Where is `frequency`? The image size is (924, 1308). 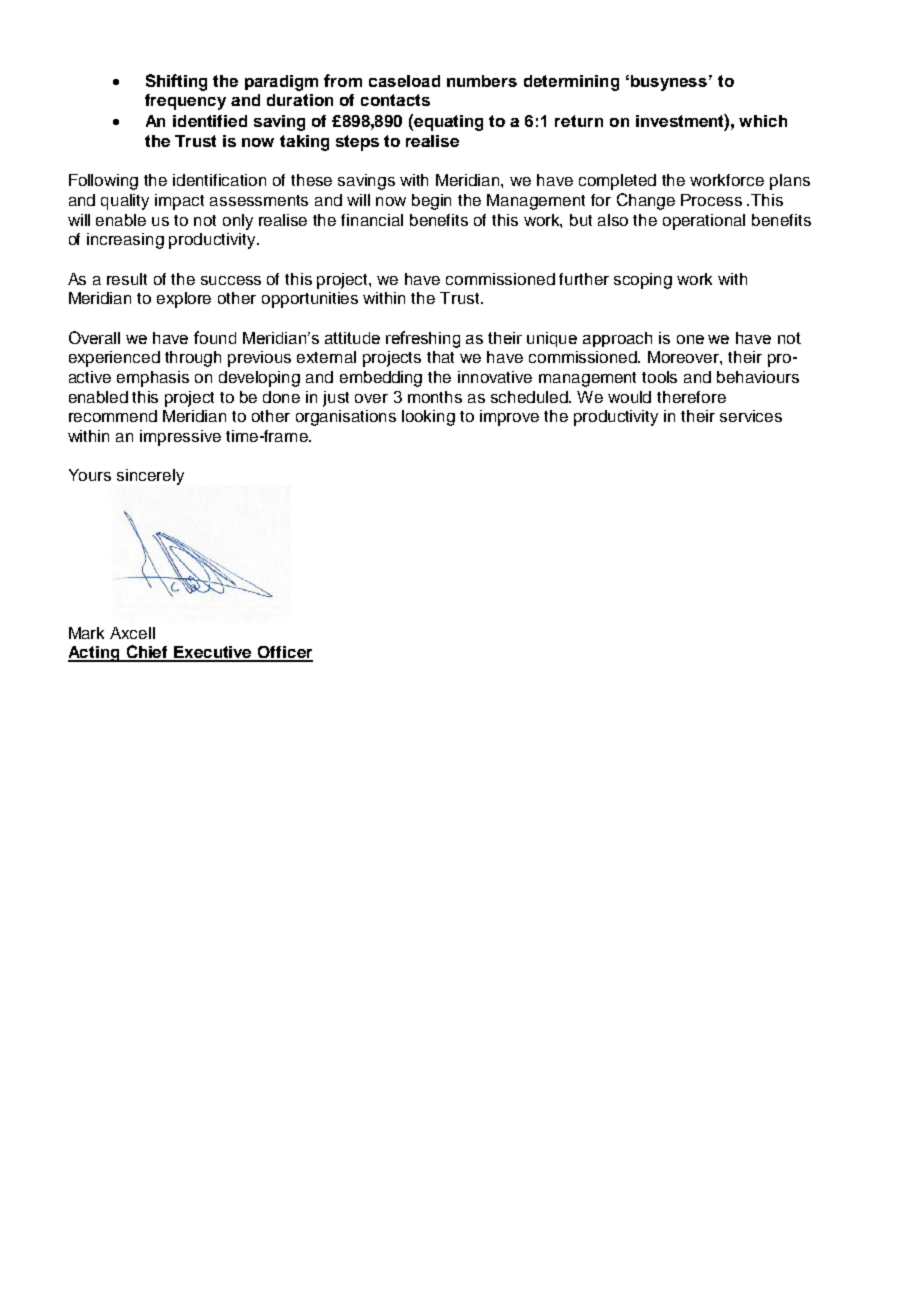 frequency is located at coordinates (185, 102).
